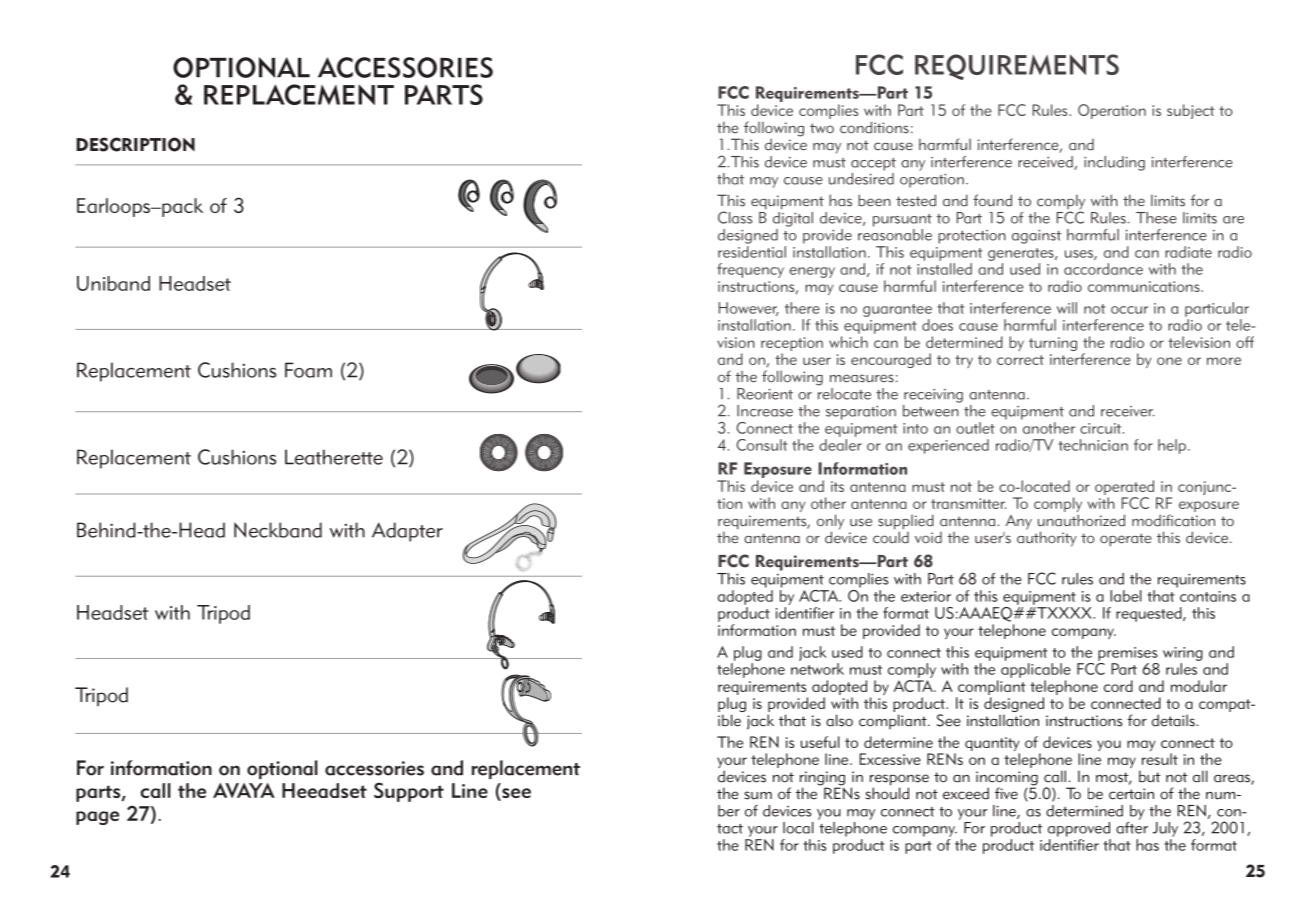 This document has width=1316, height=905. What do you see at coordinates (407, 532) in the document?
I see `Adapter` at bounding box center [407, 532].
